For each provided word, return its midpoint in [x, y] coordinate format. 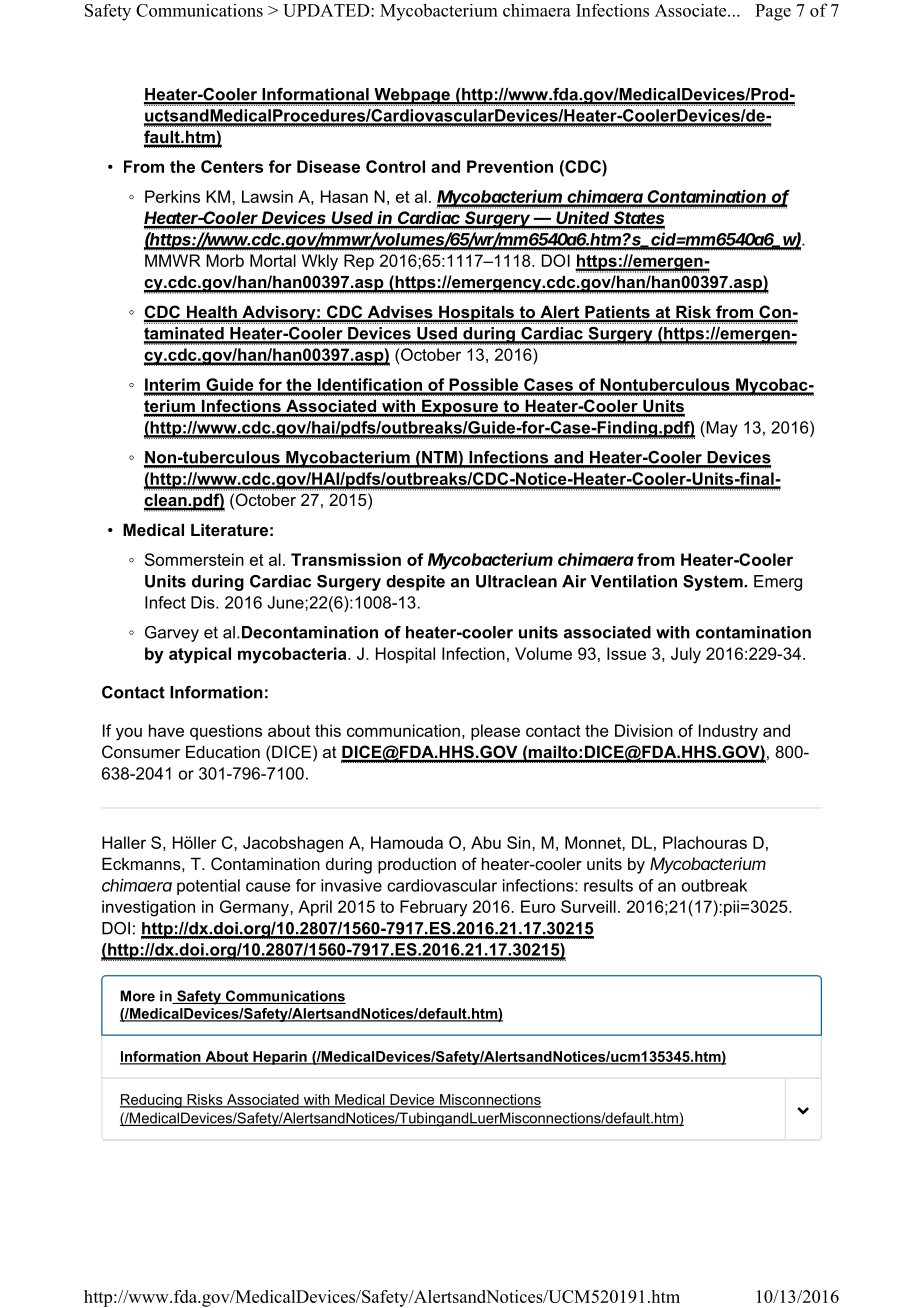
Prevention [510, 166]
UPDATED [327, 10]
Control [395, 166]
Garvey [172, 634]
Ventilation [634, 581]
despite [415, 583]
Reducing [152, 1101]
